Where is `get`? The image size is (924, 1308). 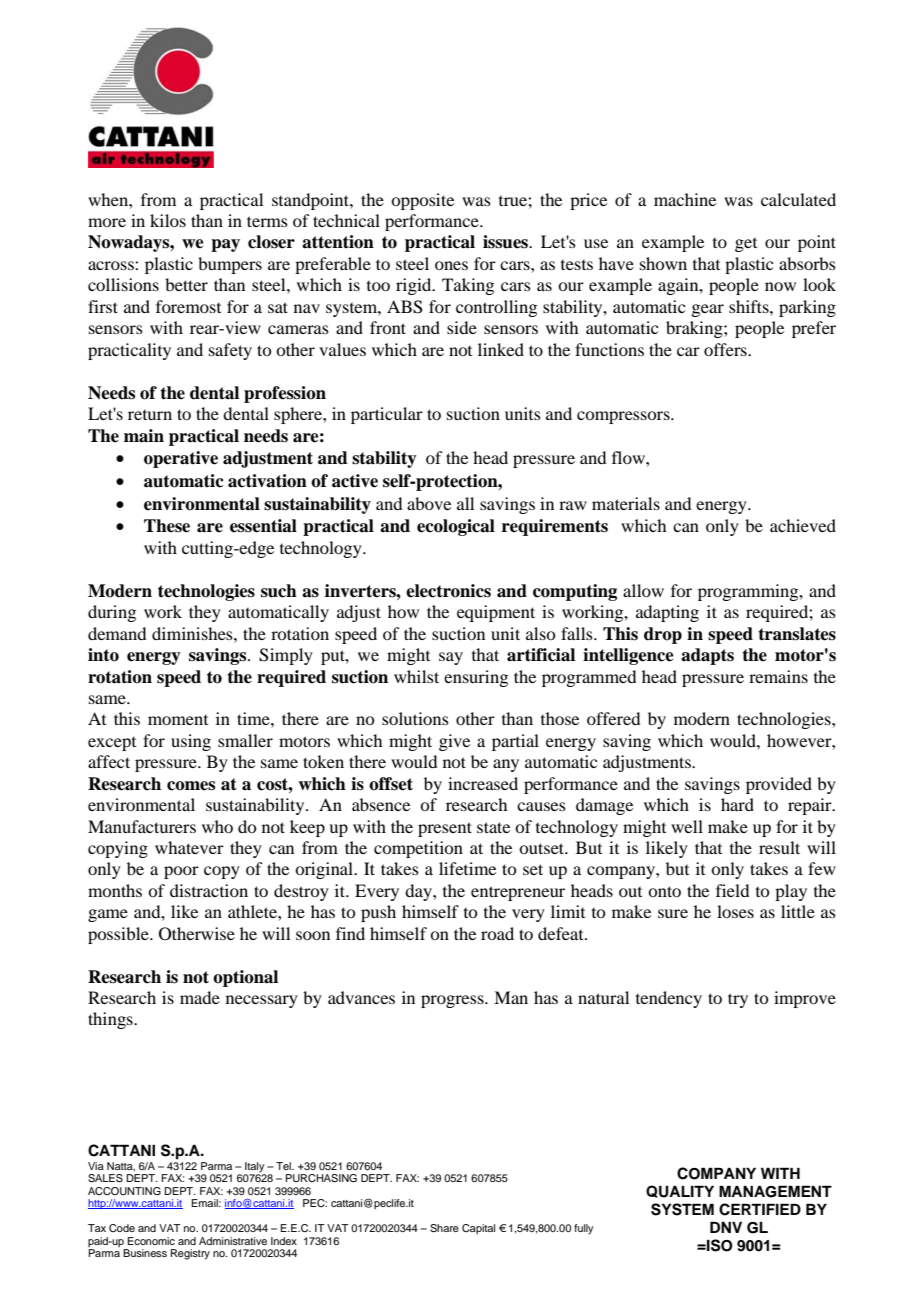 get is located at coordinates (746, 245).
